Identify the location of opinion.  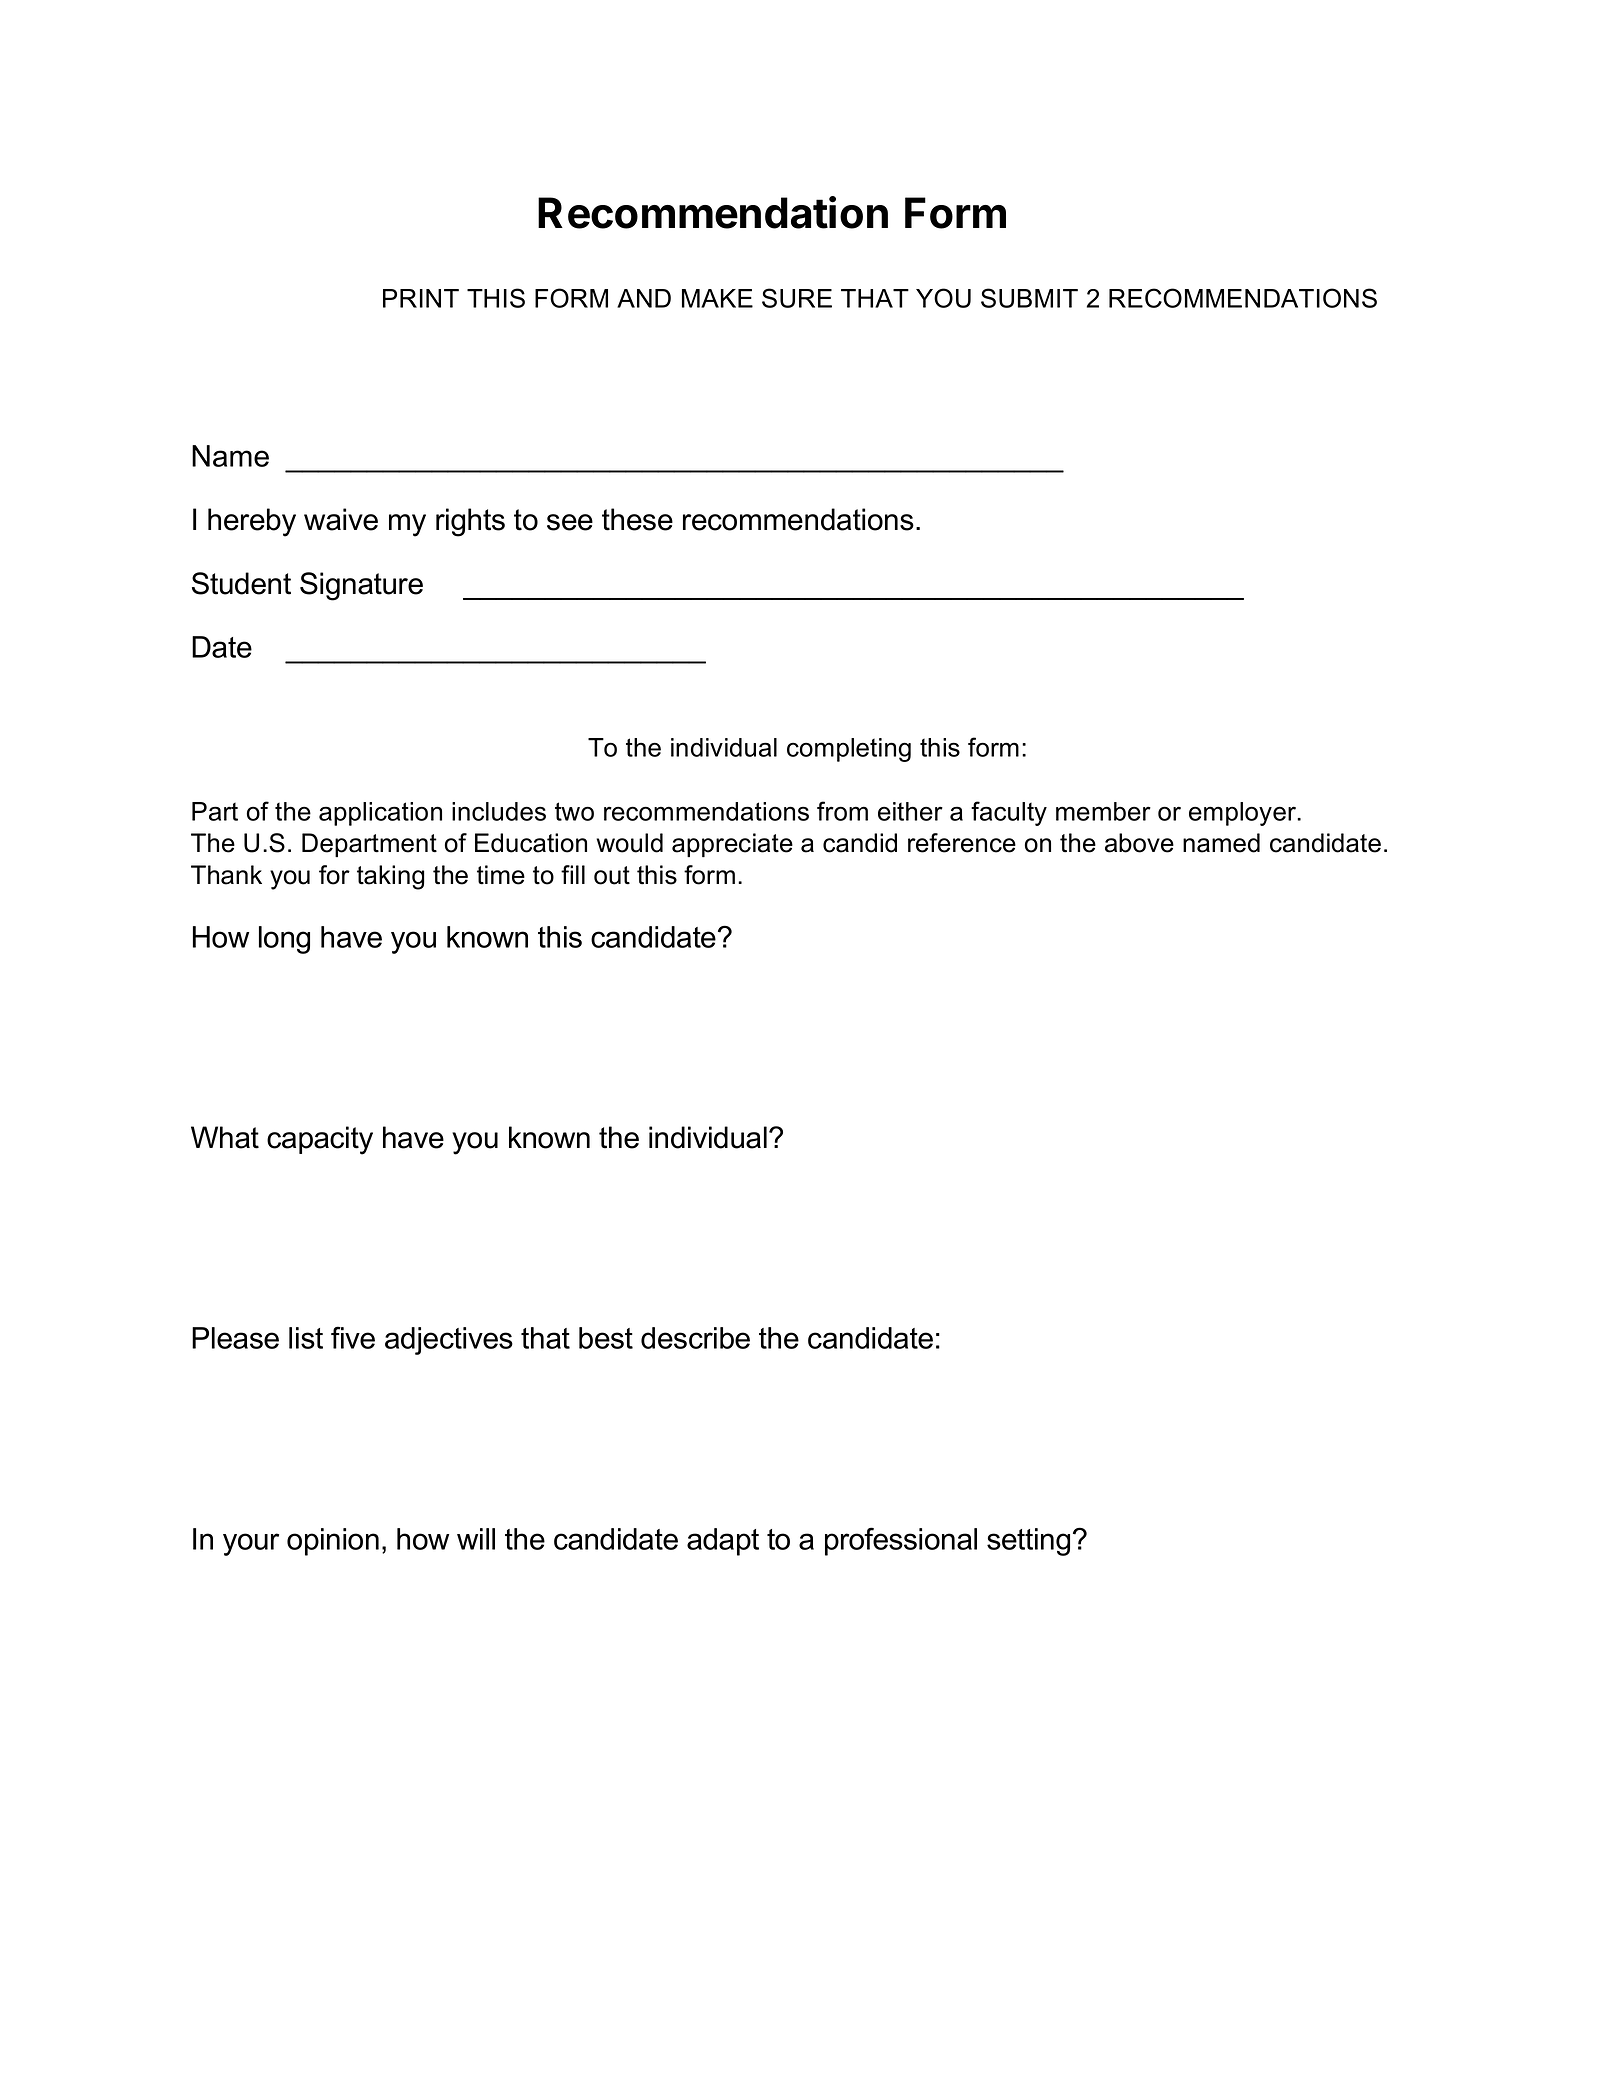
(333, 1542).
